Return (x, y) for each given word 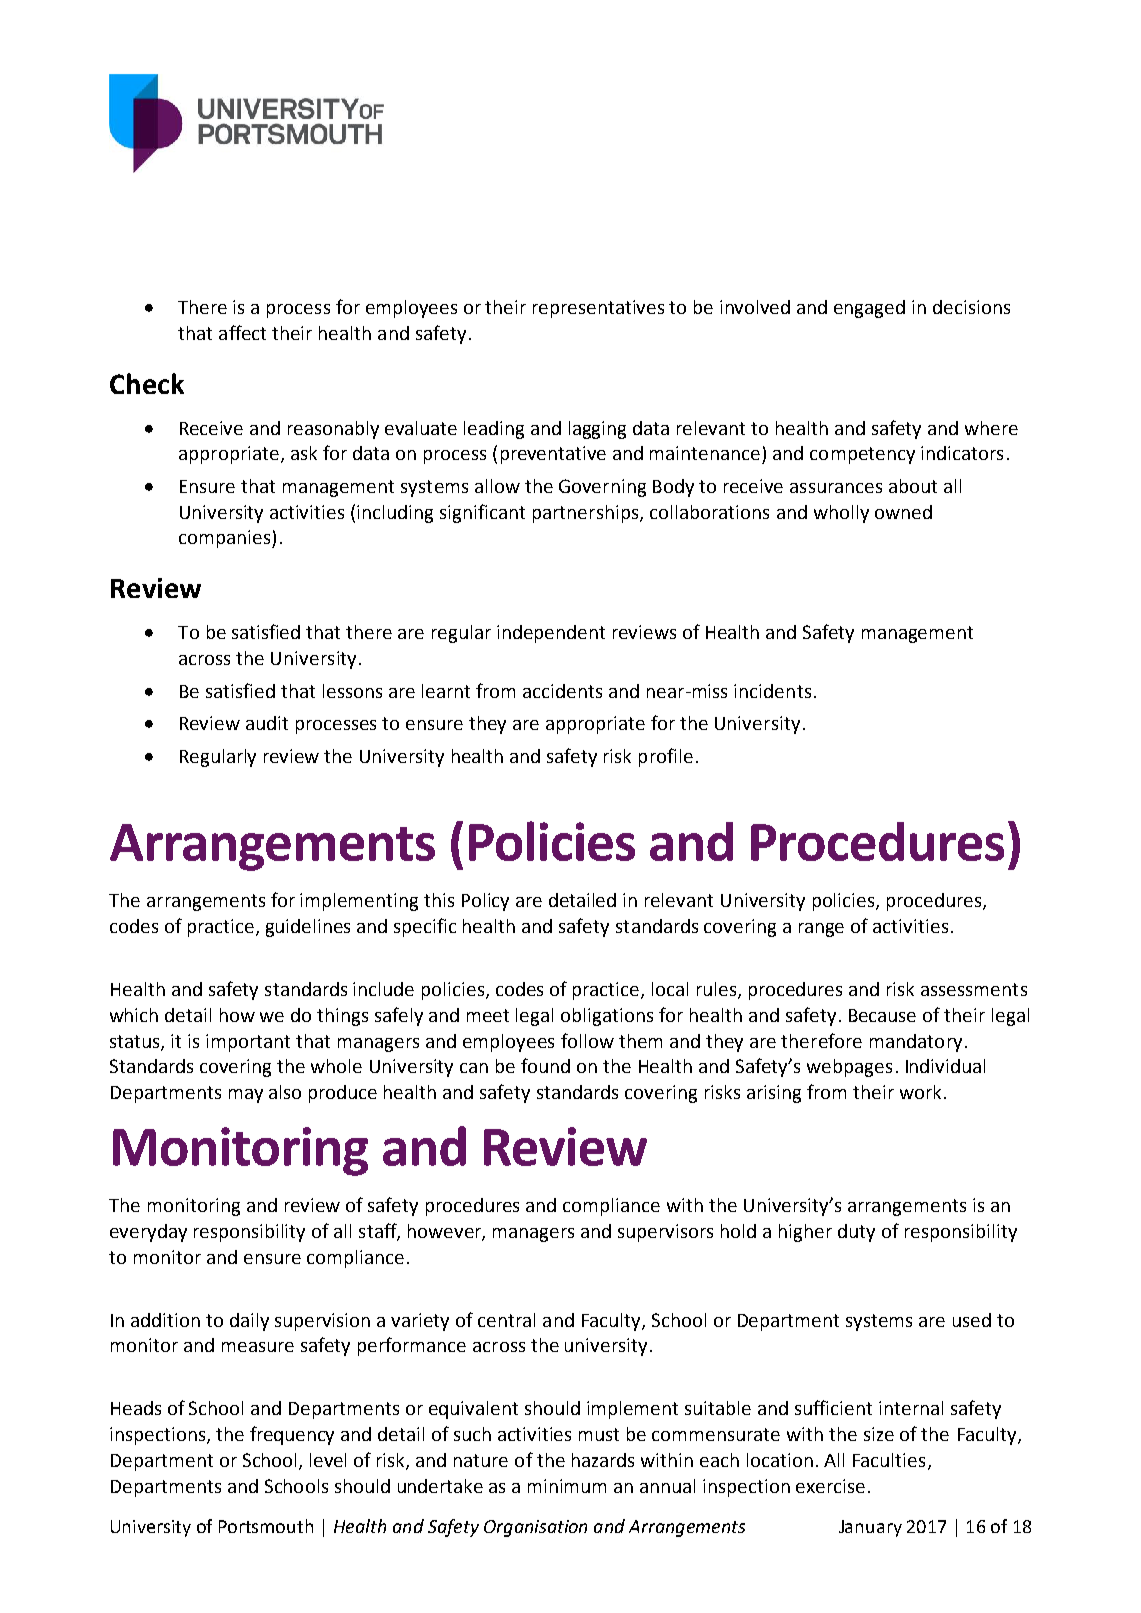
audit (267, 723)
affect (242, 332)
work (920, 1092)
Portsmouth (266, 1526)
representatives (598, 309)
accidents (562, 691)
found (545, 1065)
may (246, 1096)
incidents (772, 691)
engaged (869, 309)
